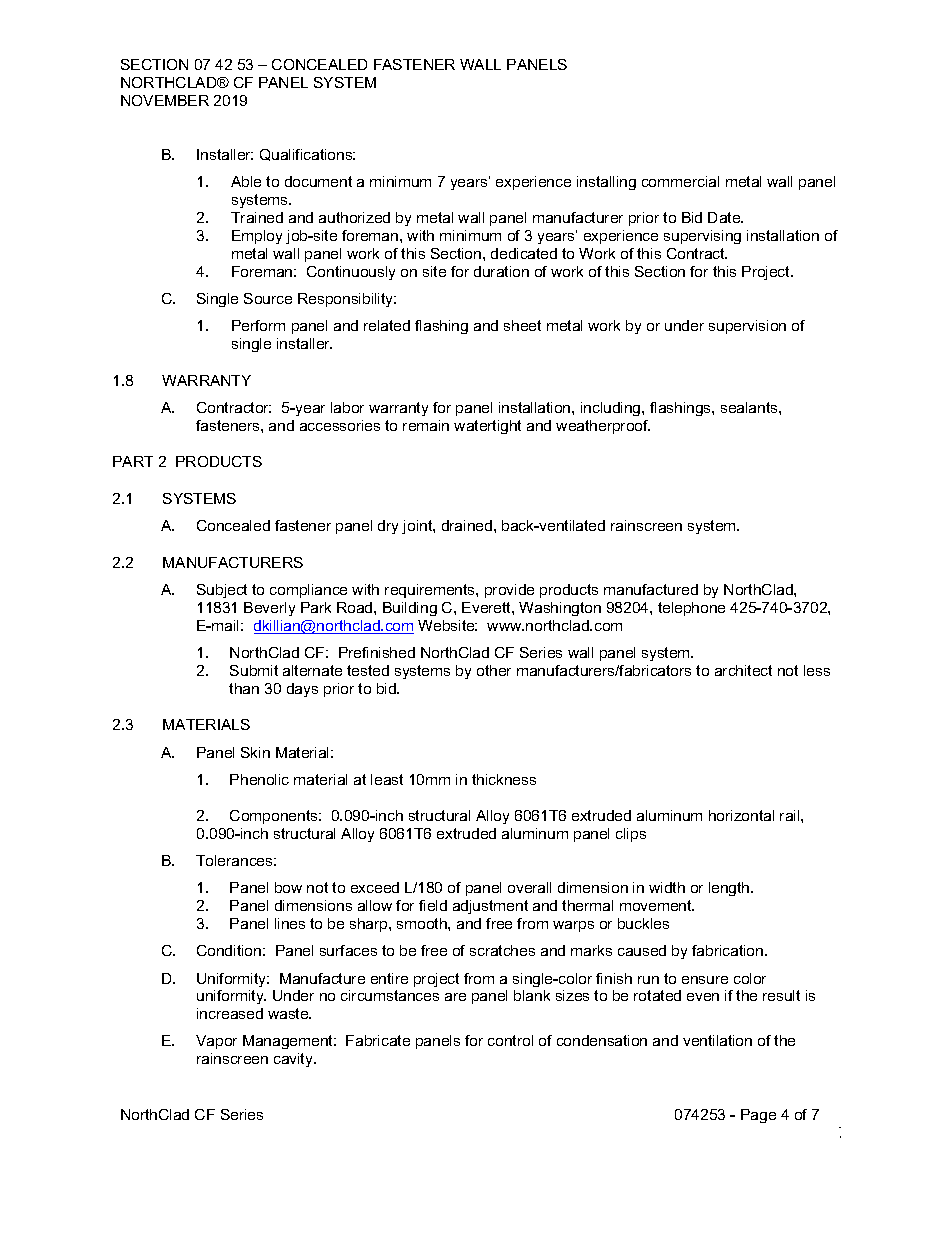 This image has height=1233, width=952. Describe the element at coordinates (529, 887) in the image. I see `overall` at that location.
